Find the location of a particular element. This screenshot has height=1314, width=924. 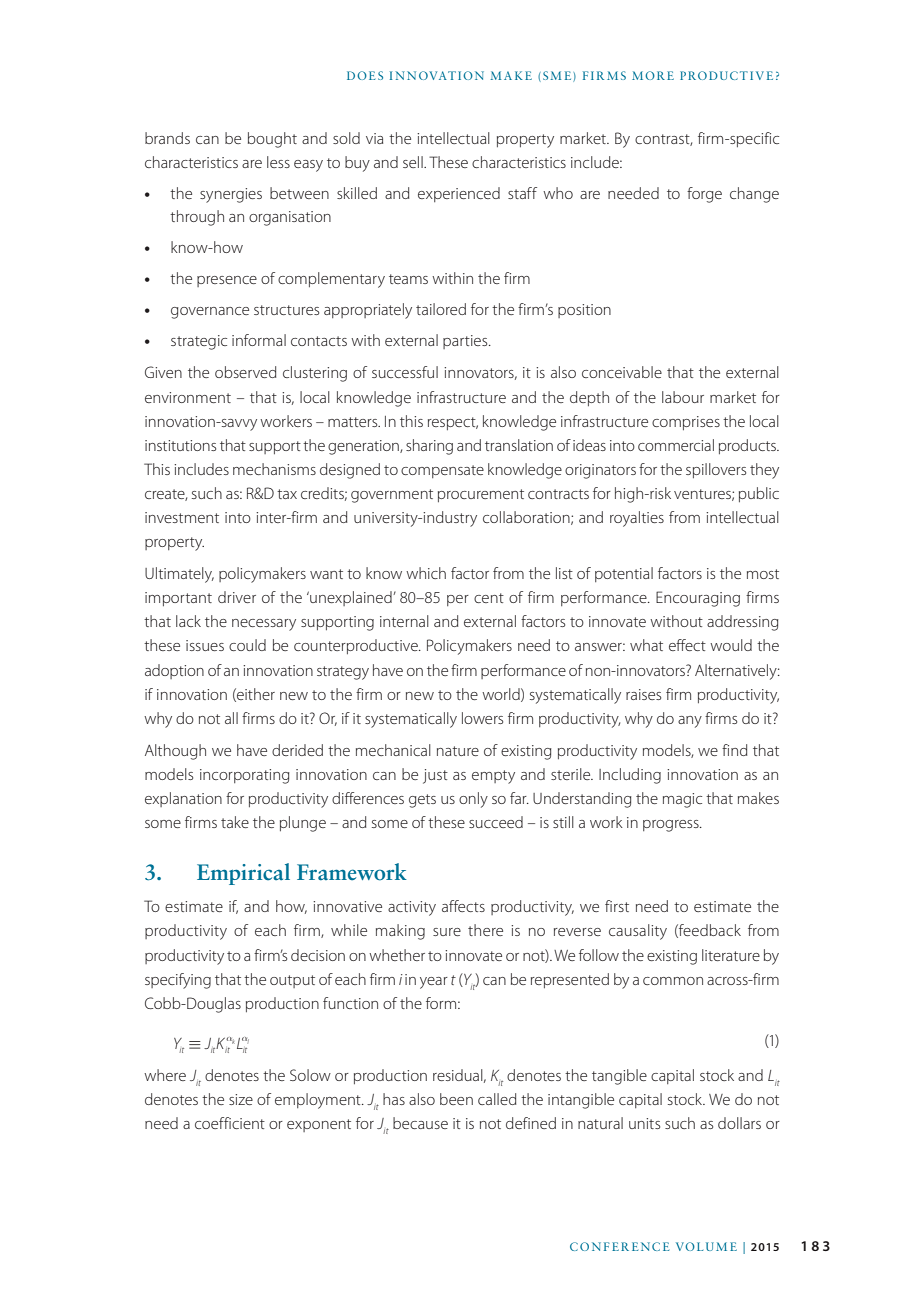

incorporating is located at coordinates (245, 776).
